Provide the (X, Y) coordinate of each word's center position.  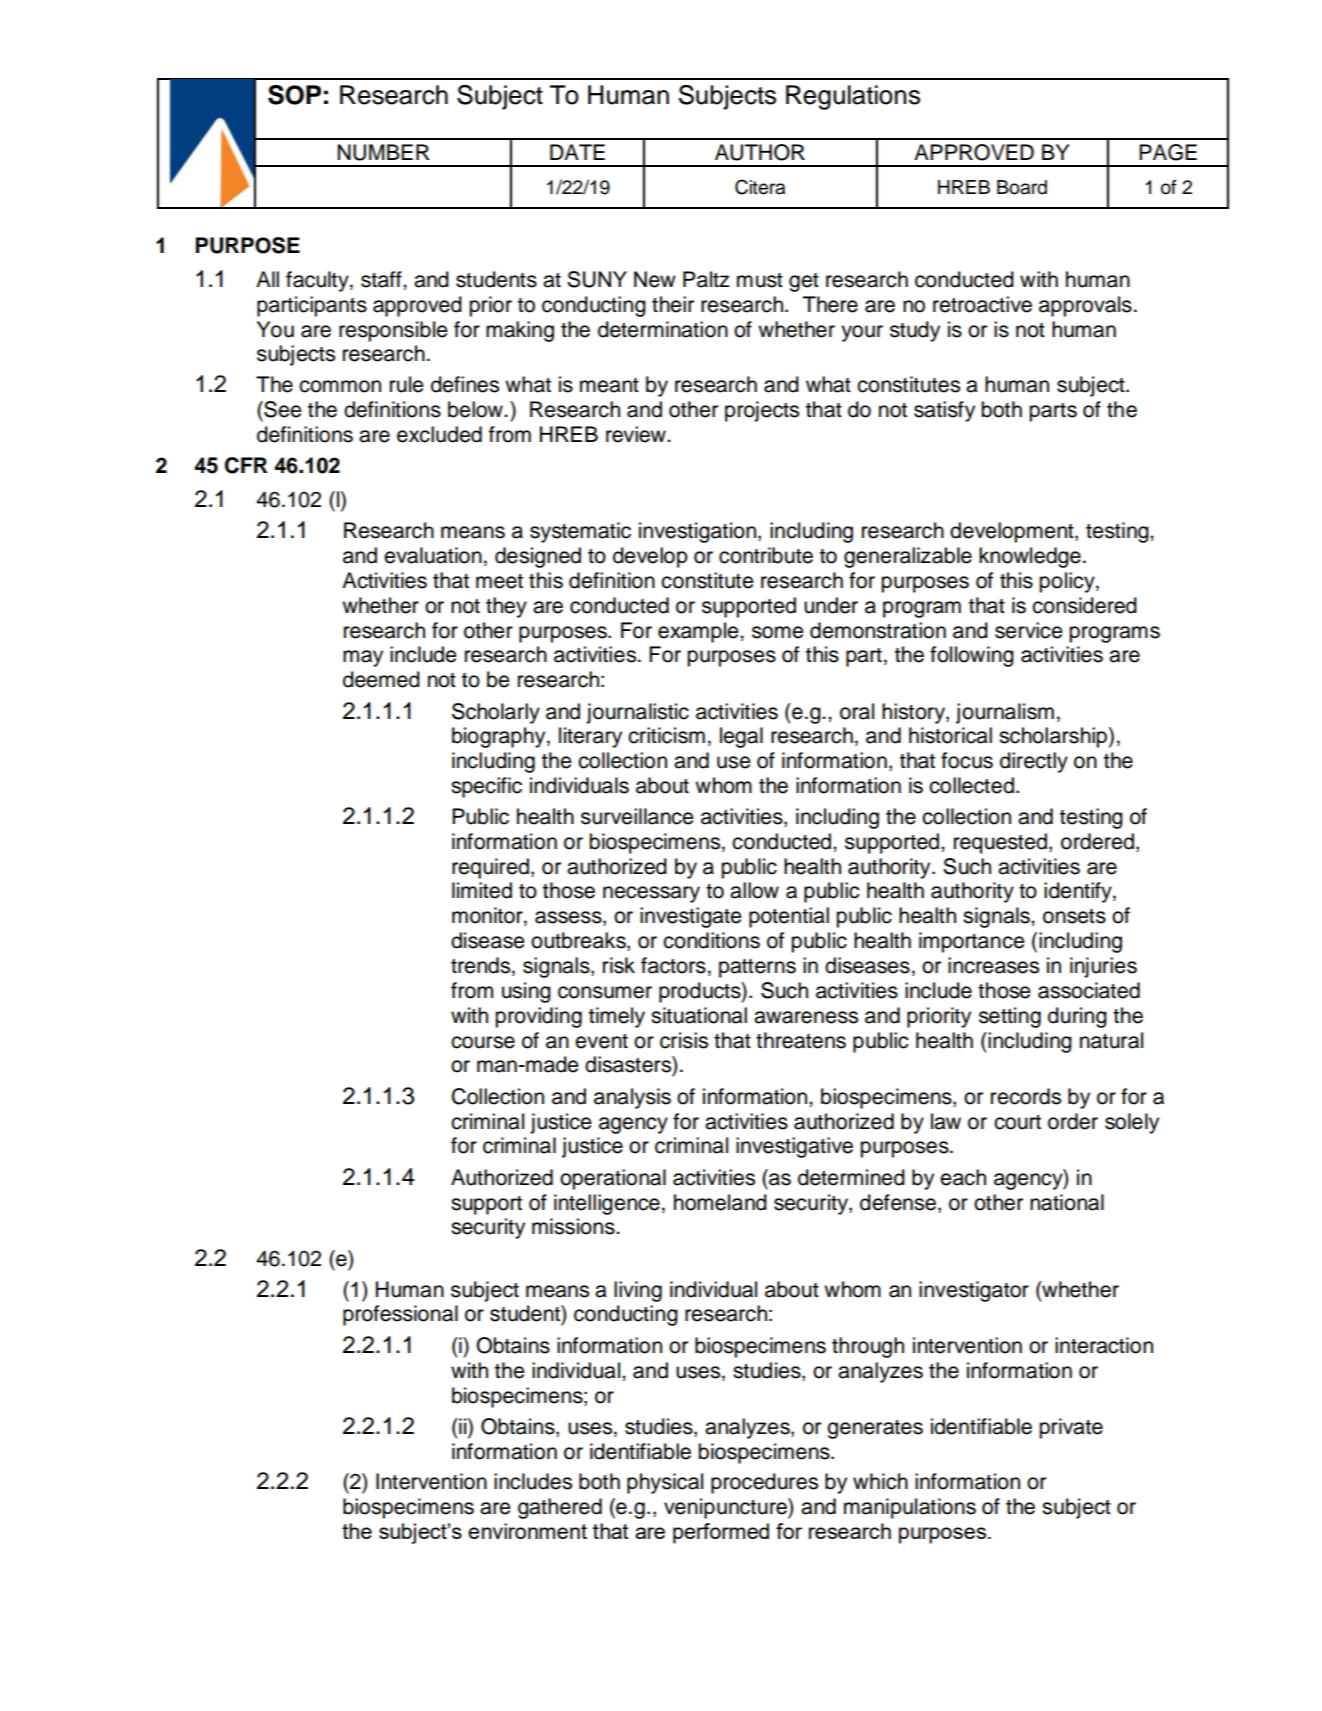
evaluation (433, 555)
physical (665, 1483)
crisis (684, 1040)
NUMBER (384, 152)
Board (1022, 187)
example (699, 632)
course (483, 1042)
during (1077, 1017)
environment (527, 1531)
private (1071, 1428)
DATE (577, 152)
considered (1084, 605)
